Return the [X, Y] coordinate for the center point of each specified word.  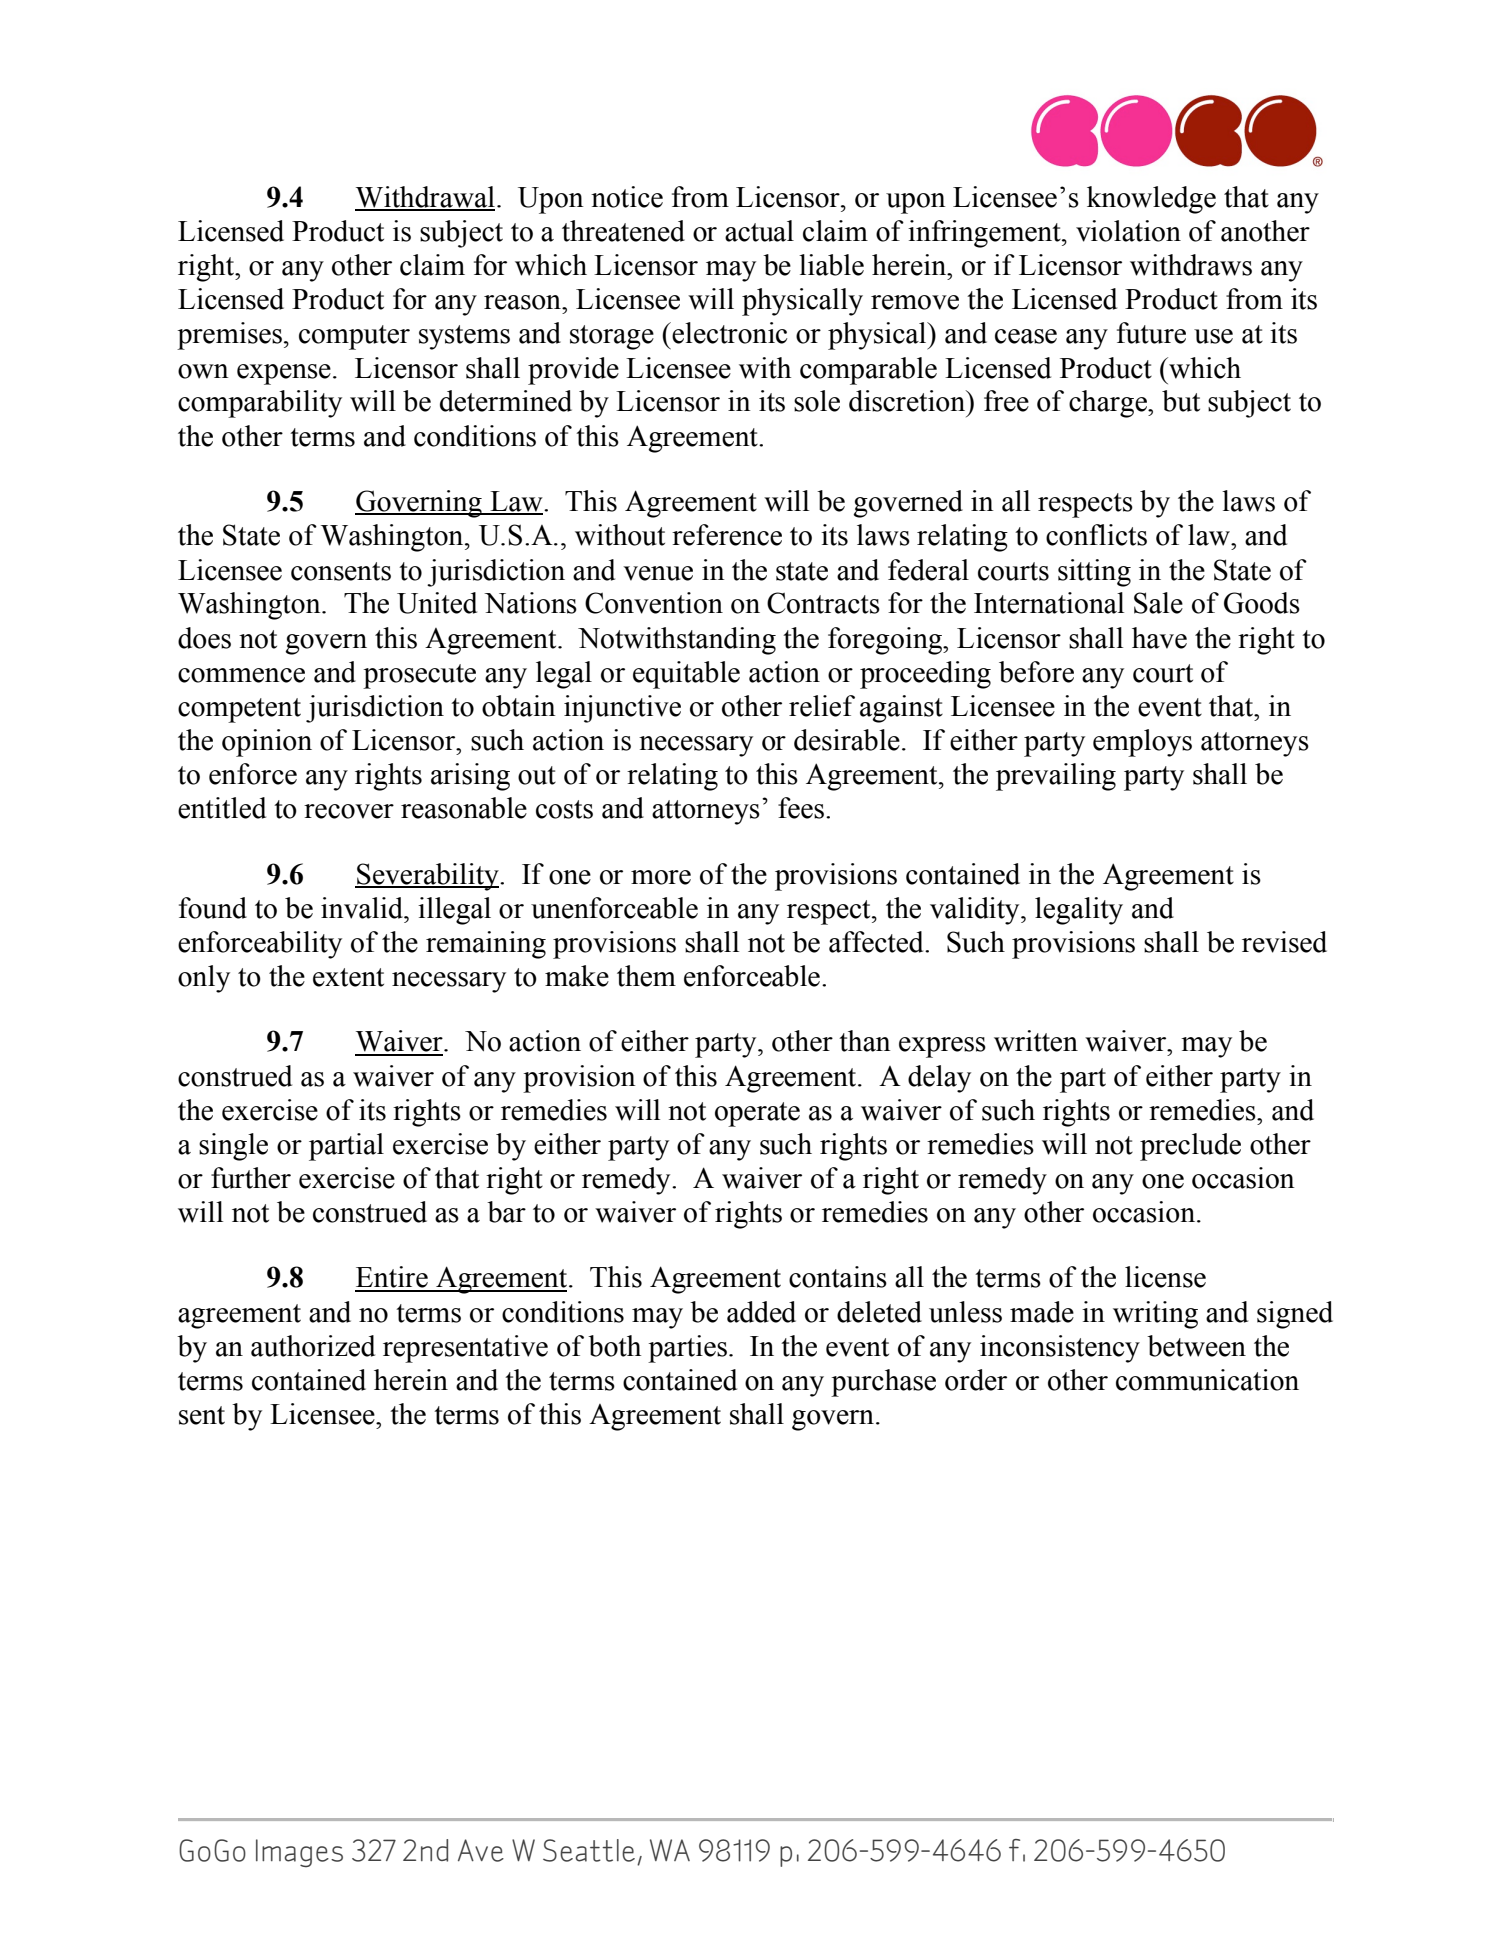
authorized [313, 1346]
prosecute [419, 676]
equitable [686, 675]
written [1036, 1041]
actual [759, 231]
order [976, 1380]
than [865, 1041]
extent [348, 977]
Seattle [589, 1850]
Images [299, 1853]
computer [354, 337]
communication [1207, 1380]
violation [1128, 231]
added [761, 1312]
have [1159, 638]
